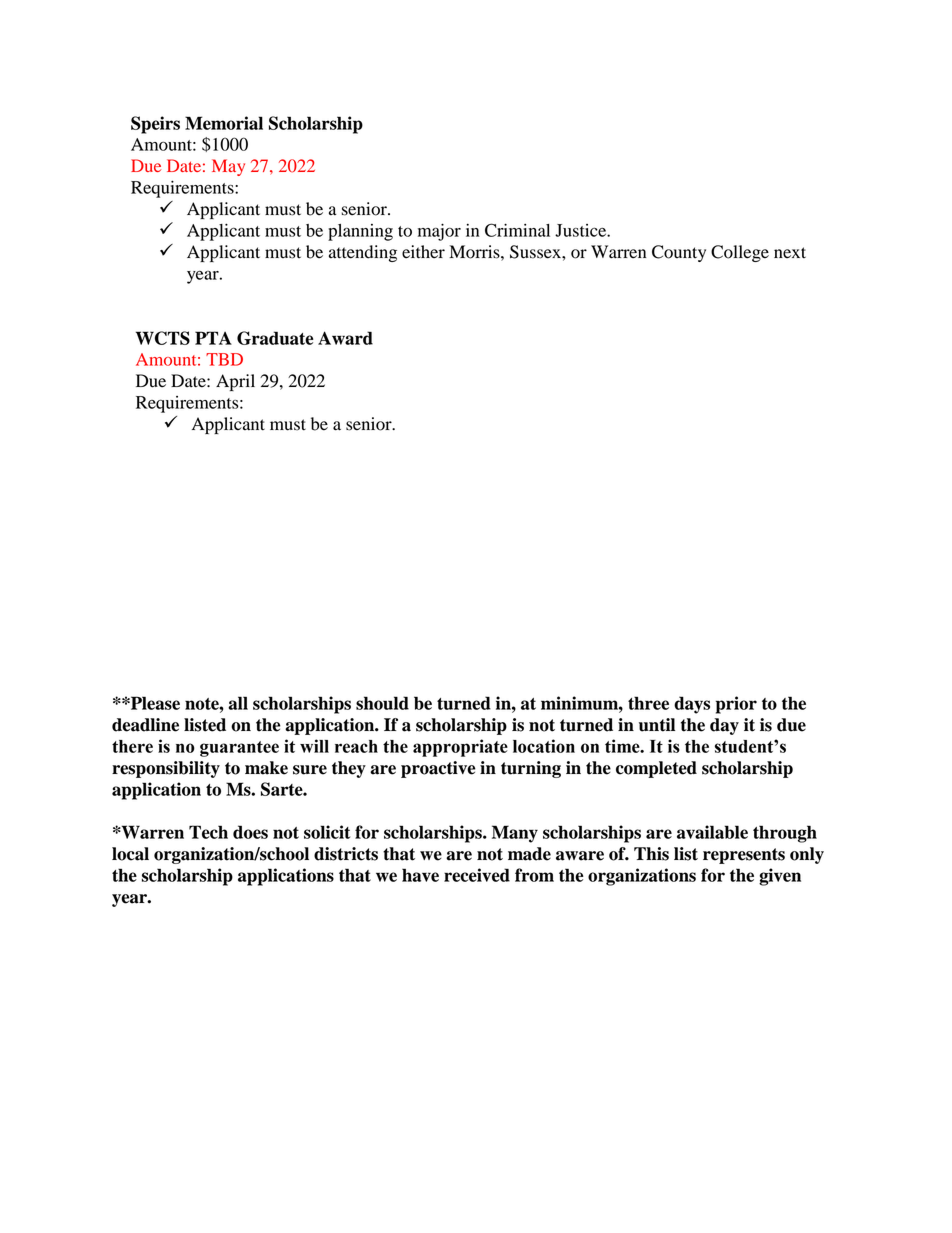 This image has width=952, height=1233. Describe the element at coordinates (235, 382) in the image. I see `April` at that location.
